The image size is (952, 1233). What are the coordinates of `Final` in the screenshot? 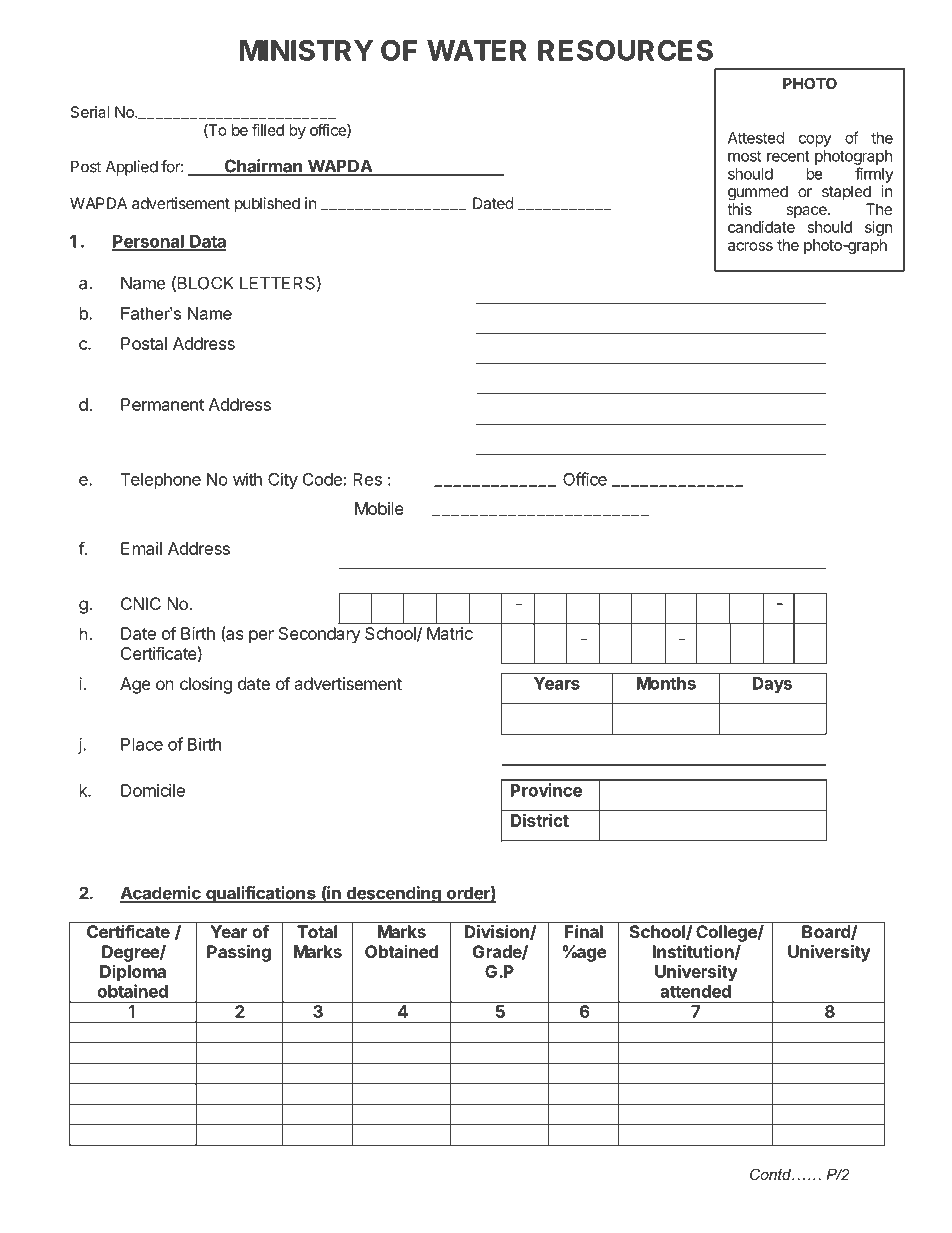 It's located at (584, 931).
